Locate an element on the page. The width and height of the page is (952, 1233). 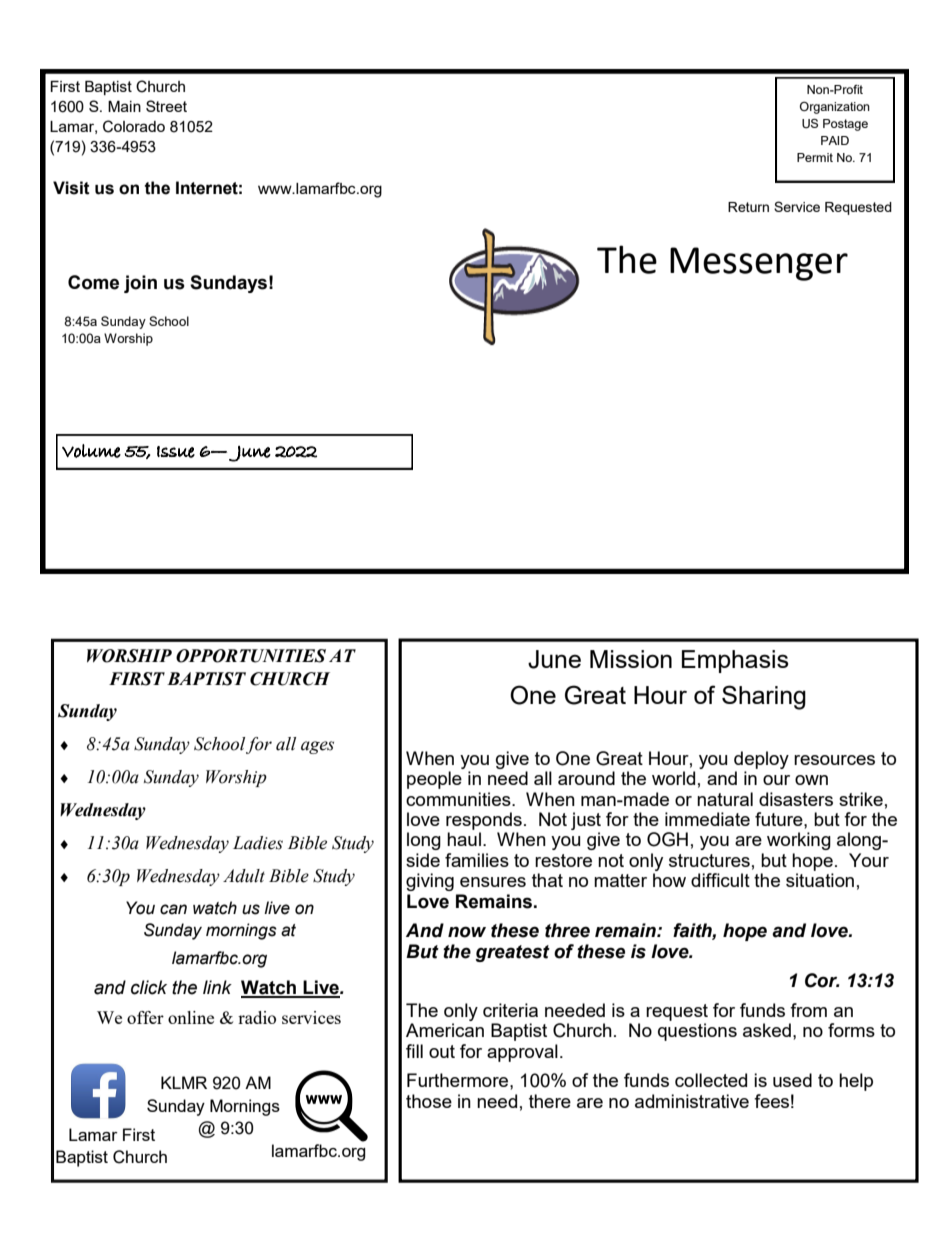
used is located at coordinates (792, 1080).
